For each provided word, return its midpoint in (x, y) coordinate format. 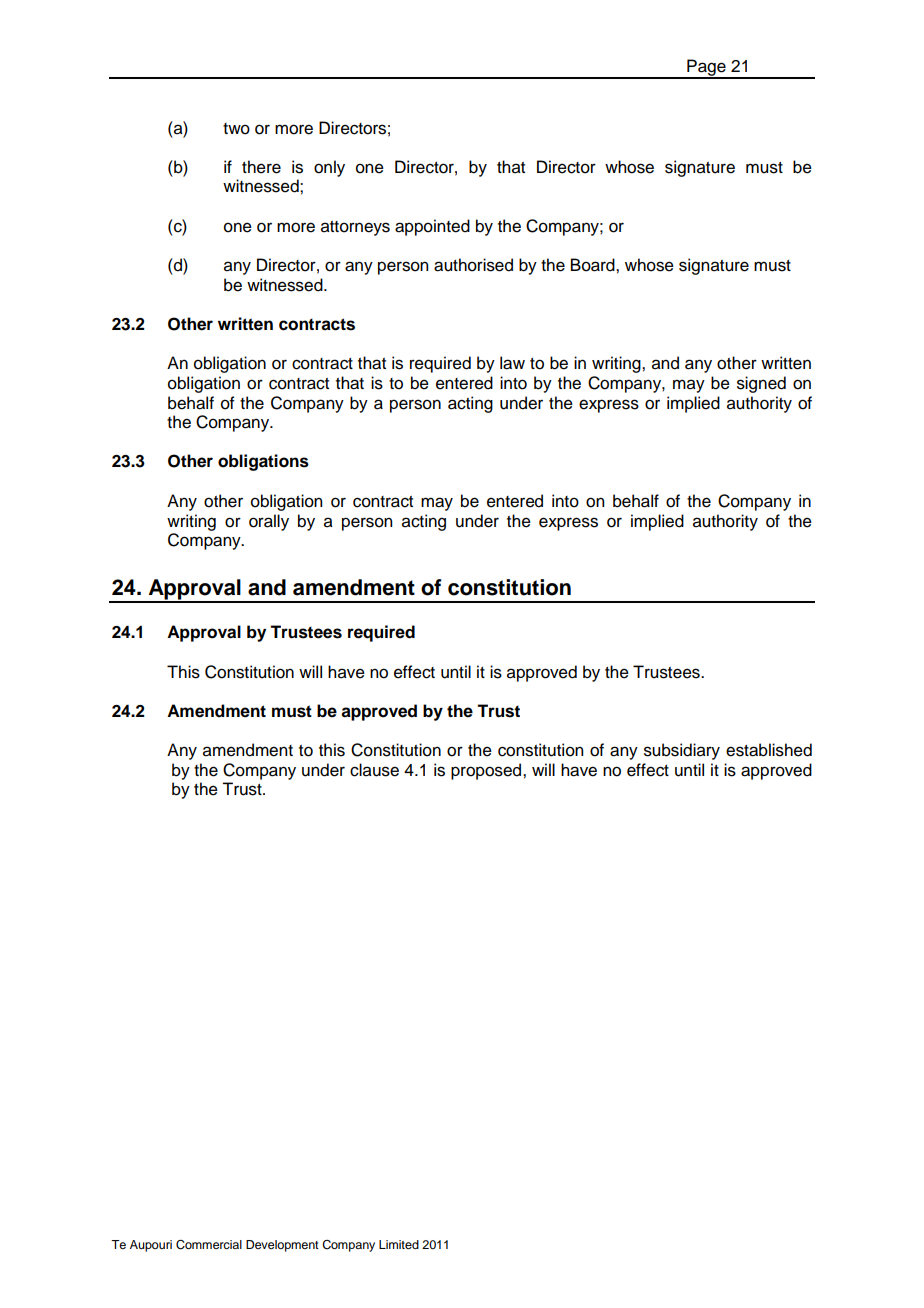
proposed (487, 771)
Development (282, 1246)
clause (374, 770)
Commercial (209, 1245)
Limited (399, 1244)
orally (269, 522)
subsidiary (682, 751)
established (769, 750)
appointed (432, 227)
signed (761, 384)
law (512, 363)
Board (594, 265)
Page (706, 68)
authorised (473, 265)
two (236, 129)
